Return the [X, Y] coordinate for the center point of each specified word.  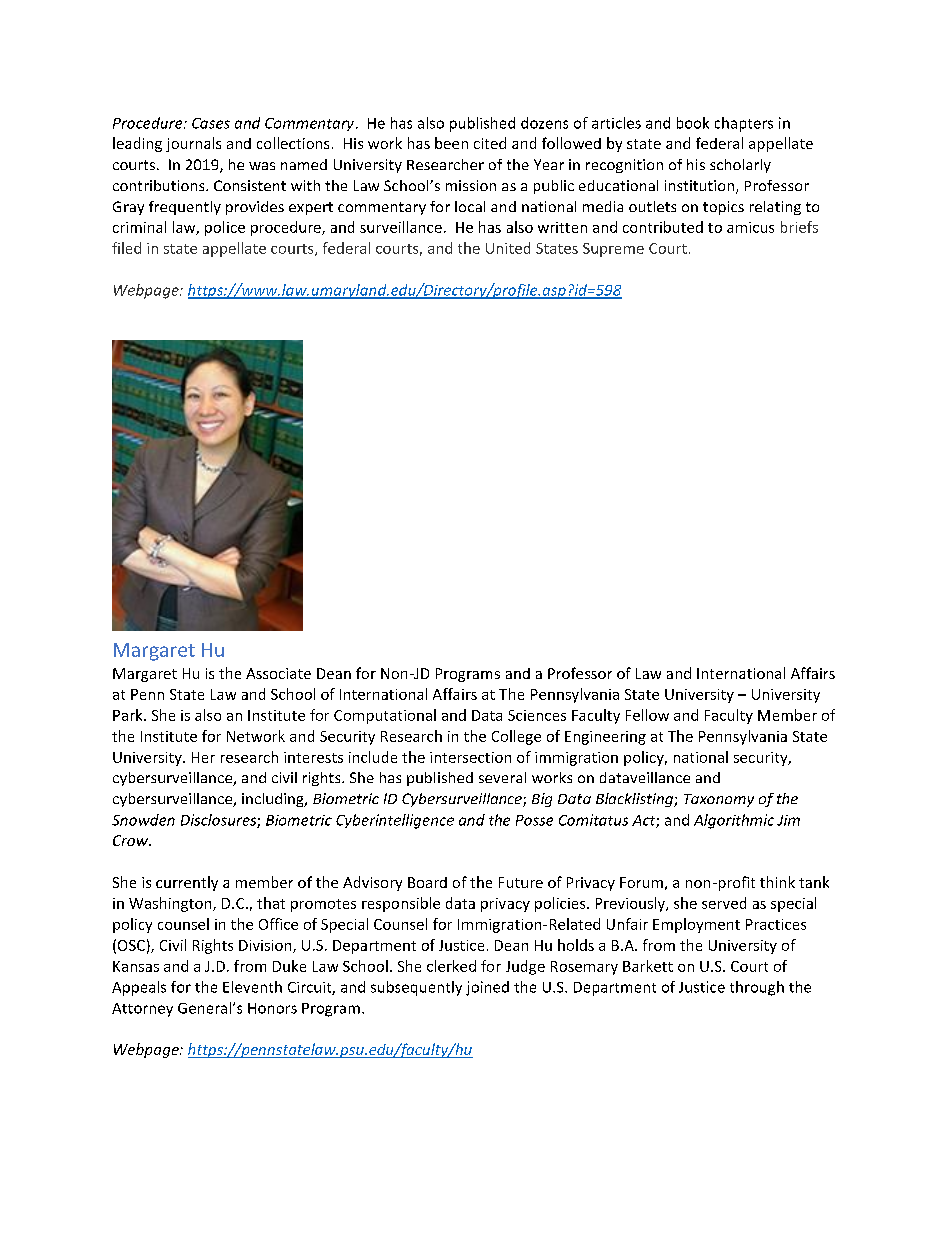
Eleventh [252, 987]
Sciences [537, 715]
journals [193, 144]
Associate [278, 673]
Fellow [647, 715]
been [451, 143]
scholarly [740, 166]
